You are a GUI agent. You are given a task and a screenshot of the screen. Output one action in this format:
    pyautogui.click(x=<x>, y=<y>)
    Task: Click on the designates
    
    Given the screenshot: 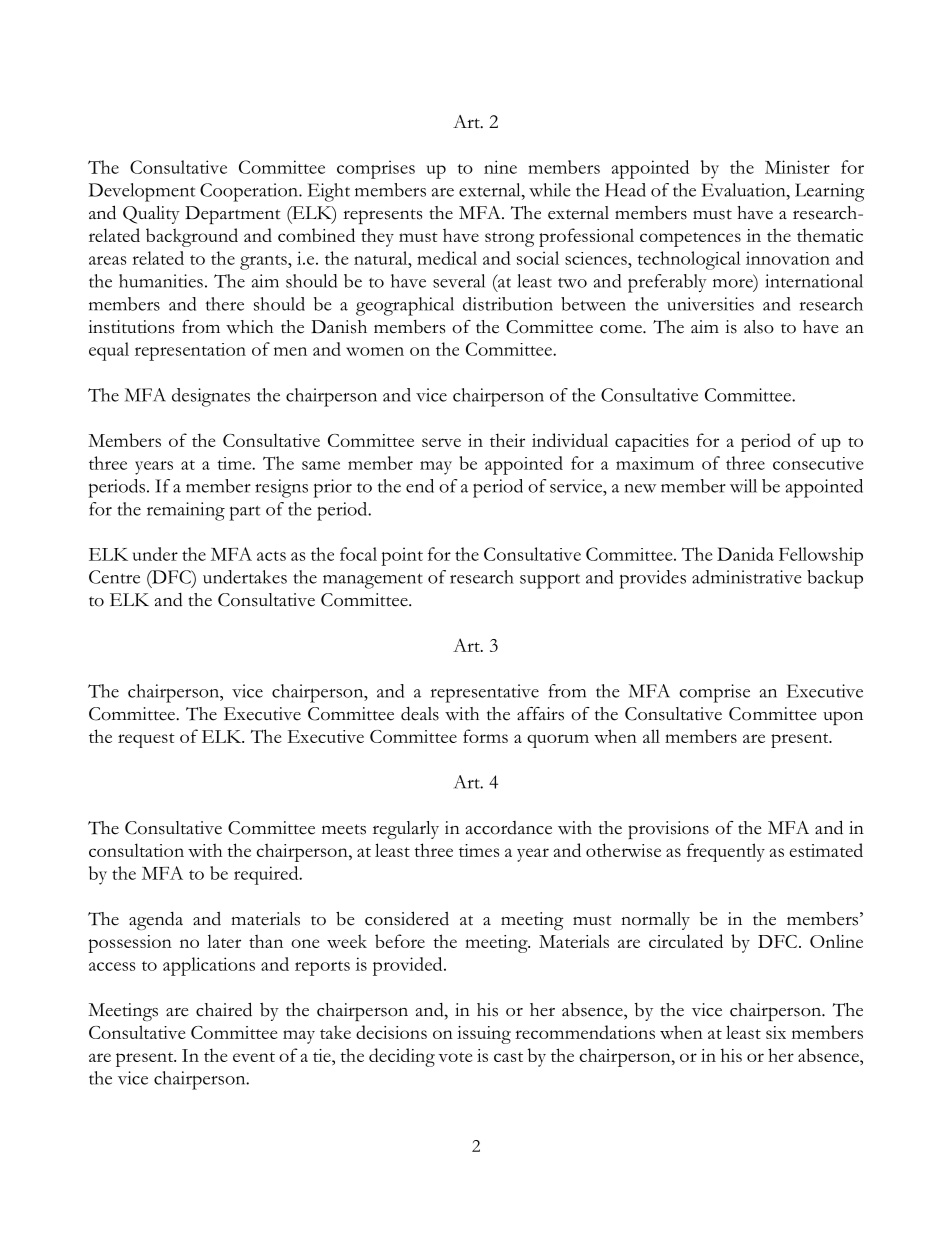 What is the action you would take?
    pyautogui.click(x=211, y=397)
